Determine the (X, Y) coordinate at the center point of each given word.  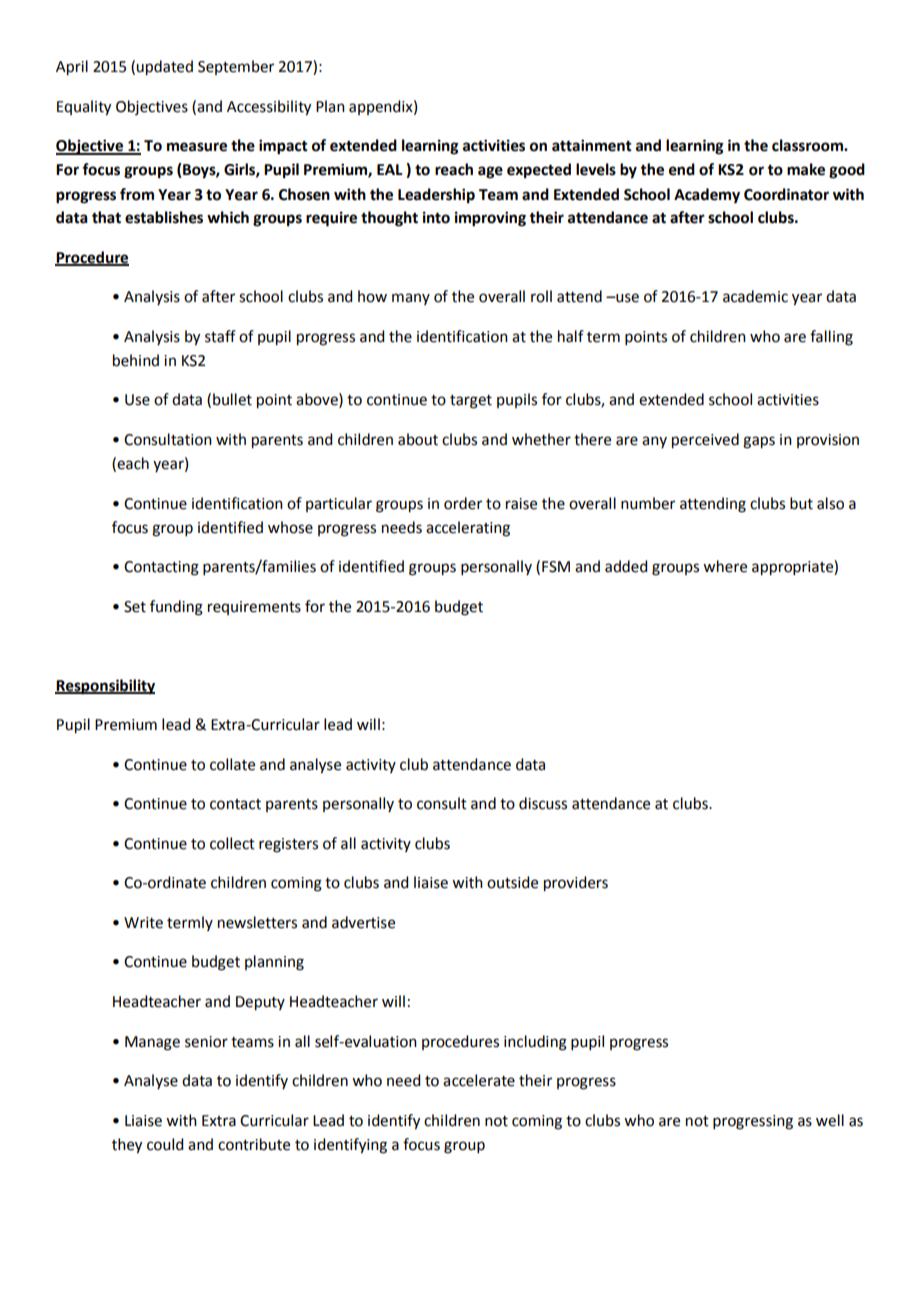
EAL (390, 169)
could (165, 1144)
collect (232, 843)
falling (831, 338)
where (725, 566)
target (471, 402)
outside (512, 882)
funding (176, 608)
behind (136, 360)
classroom (808, 145)
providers (576, 884)
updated (164, 68)
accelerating (468, 529)
